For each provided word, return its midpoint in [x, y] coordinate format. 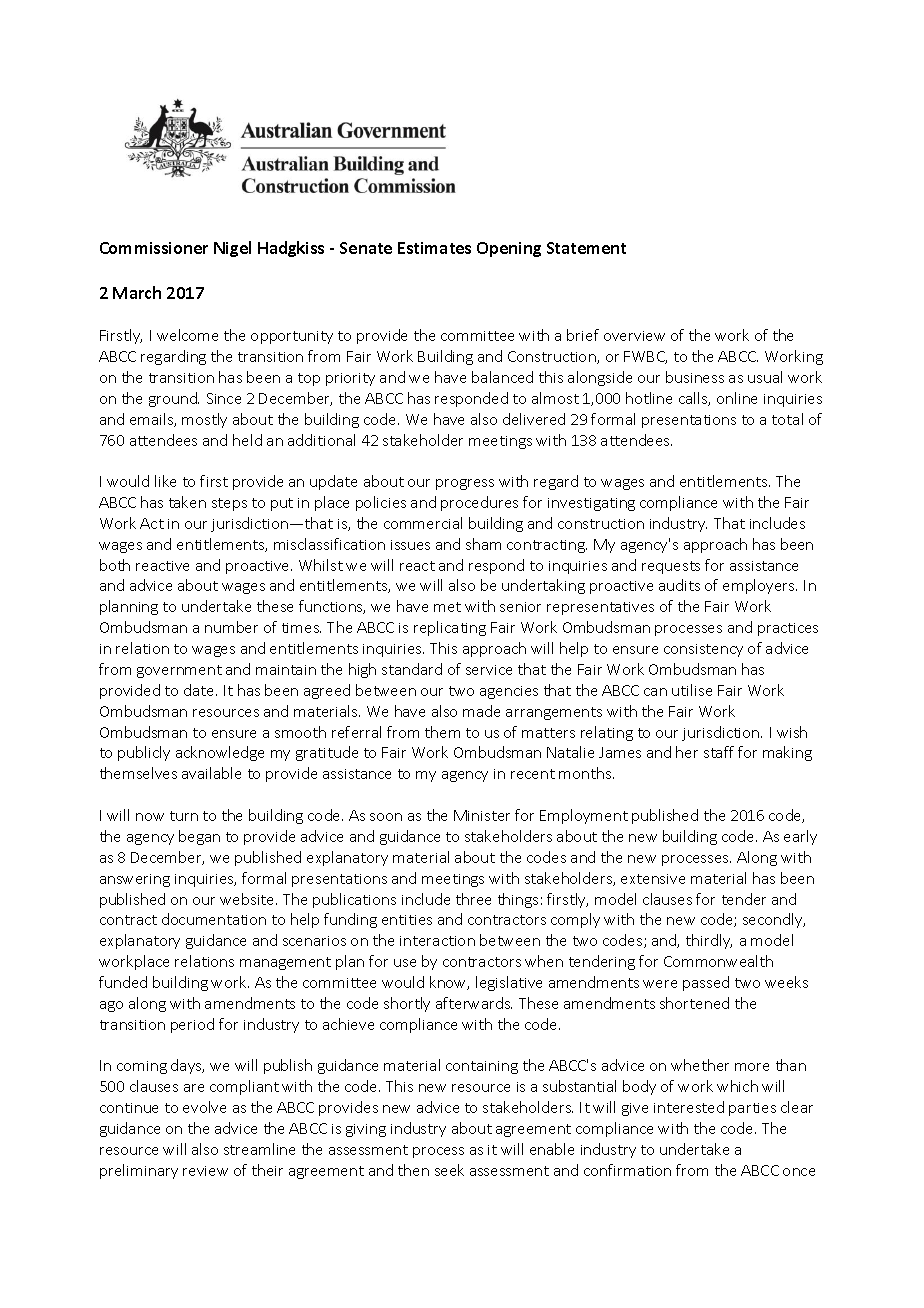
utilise [692, 690]
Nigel [232, 249]
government [179, 671]
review [205, 1171]
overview [634, 336]
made [481, 711]
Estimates [434, 248]
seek [449, 1170]
